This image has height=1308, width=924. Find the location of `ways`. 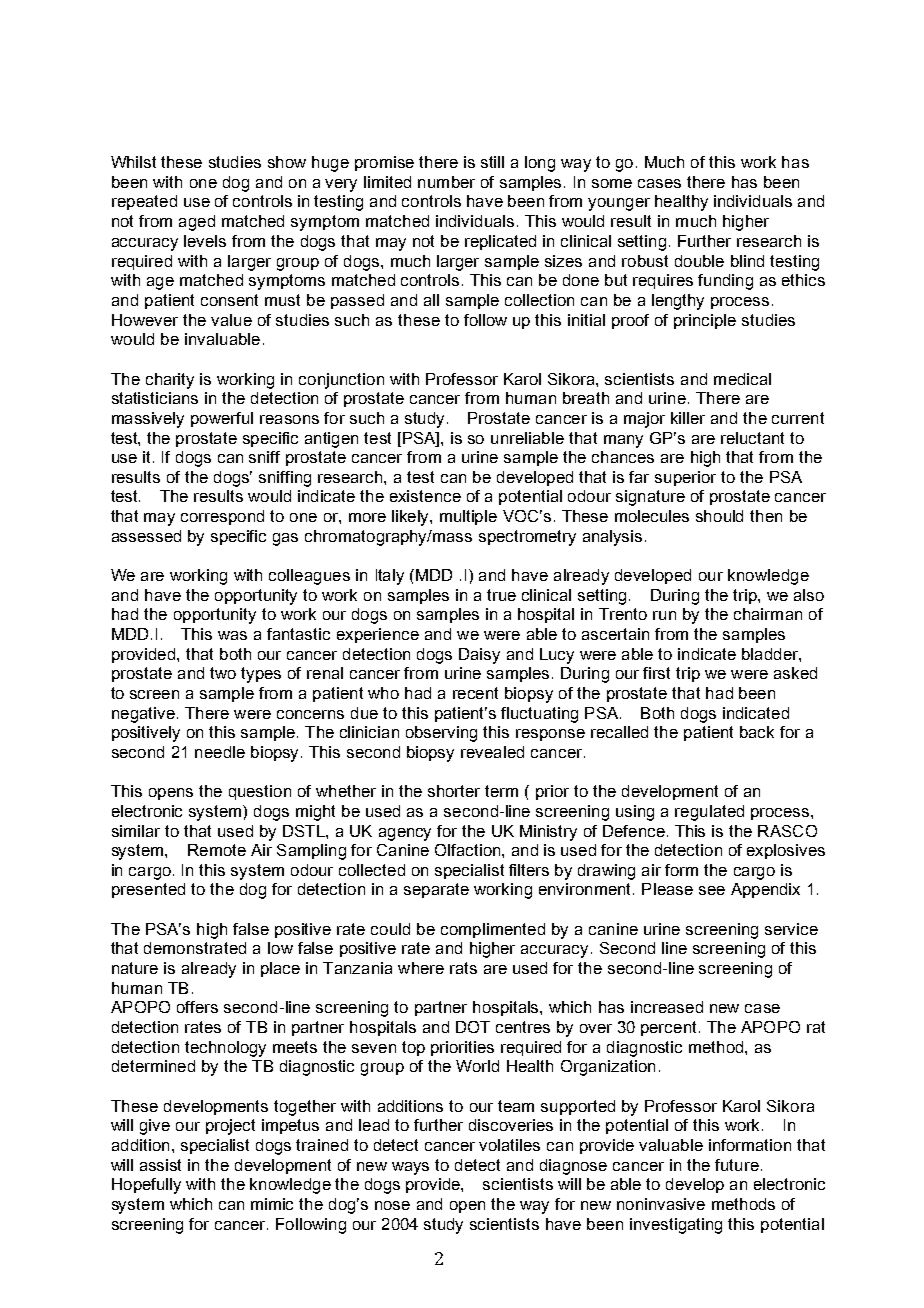

ways is located at coordinates (410, 1168).
